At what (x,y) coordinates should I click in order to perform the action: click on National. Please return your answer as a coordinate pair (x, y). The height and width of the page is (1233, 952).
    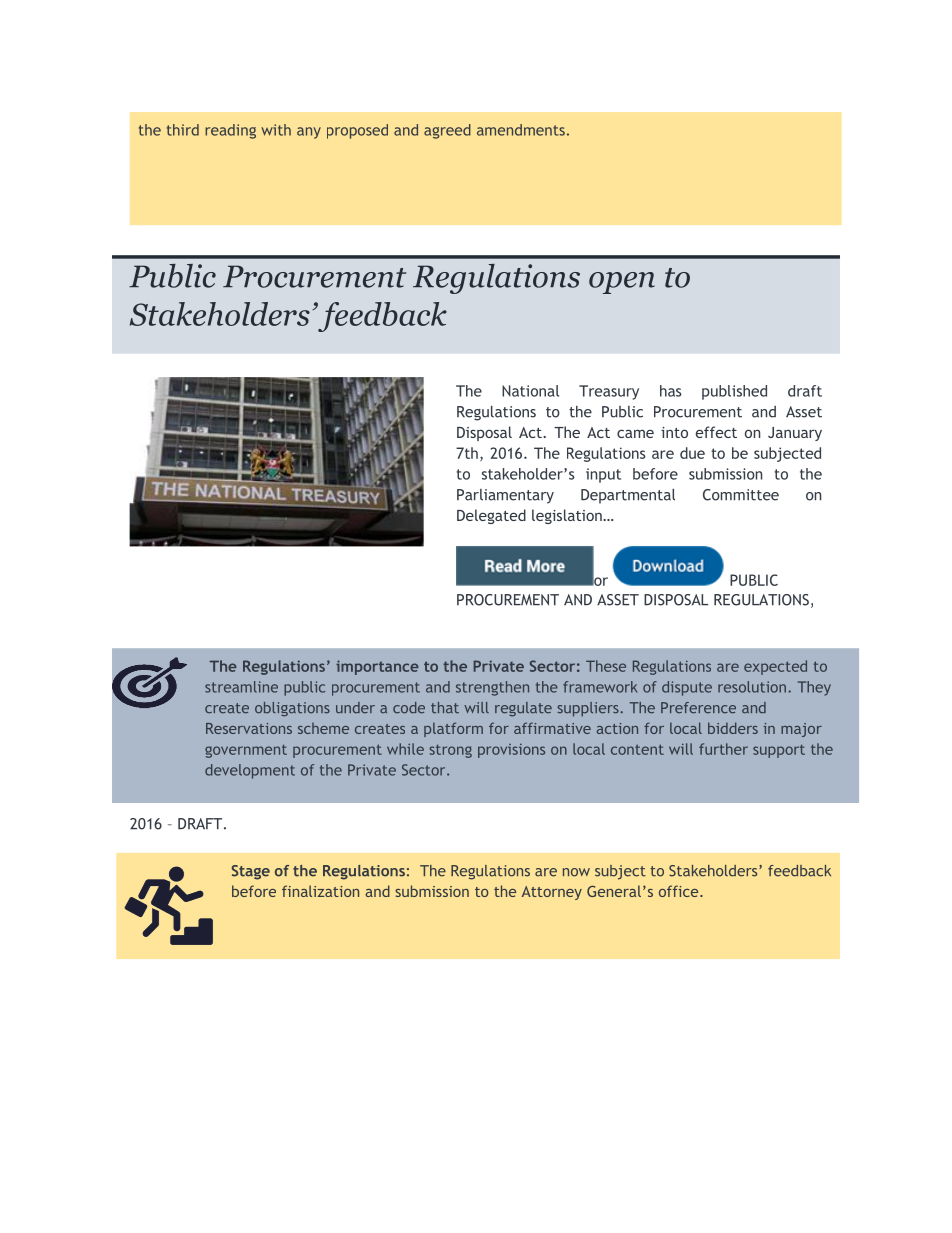
    Looking at the image, I should click on (530, 391).
